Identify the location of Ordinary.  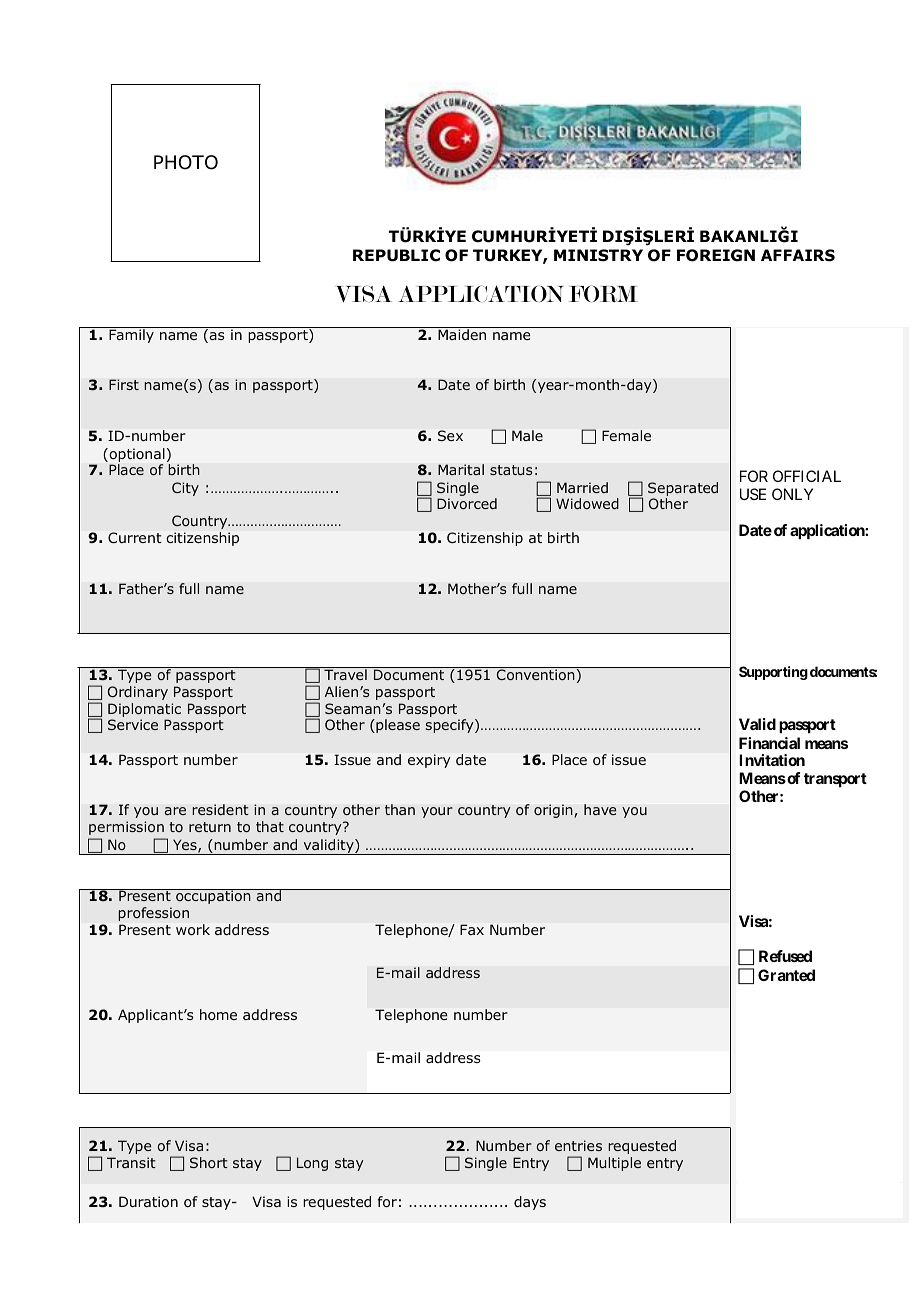
(138, 693).
